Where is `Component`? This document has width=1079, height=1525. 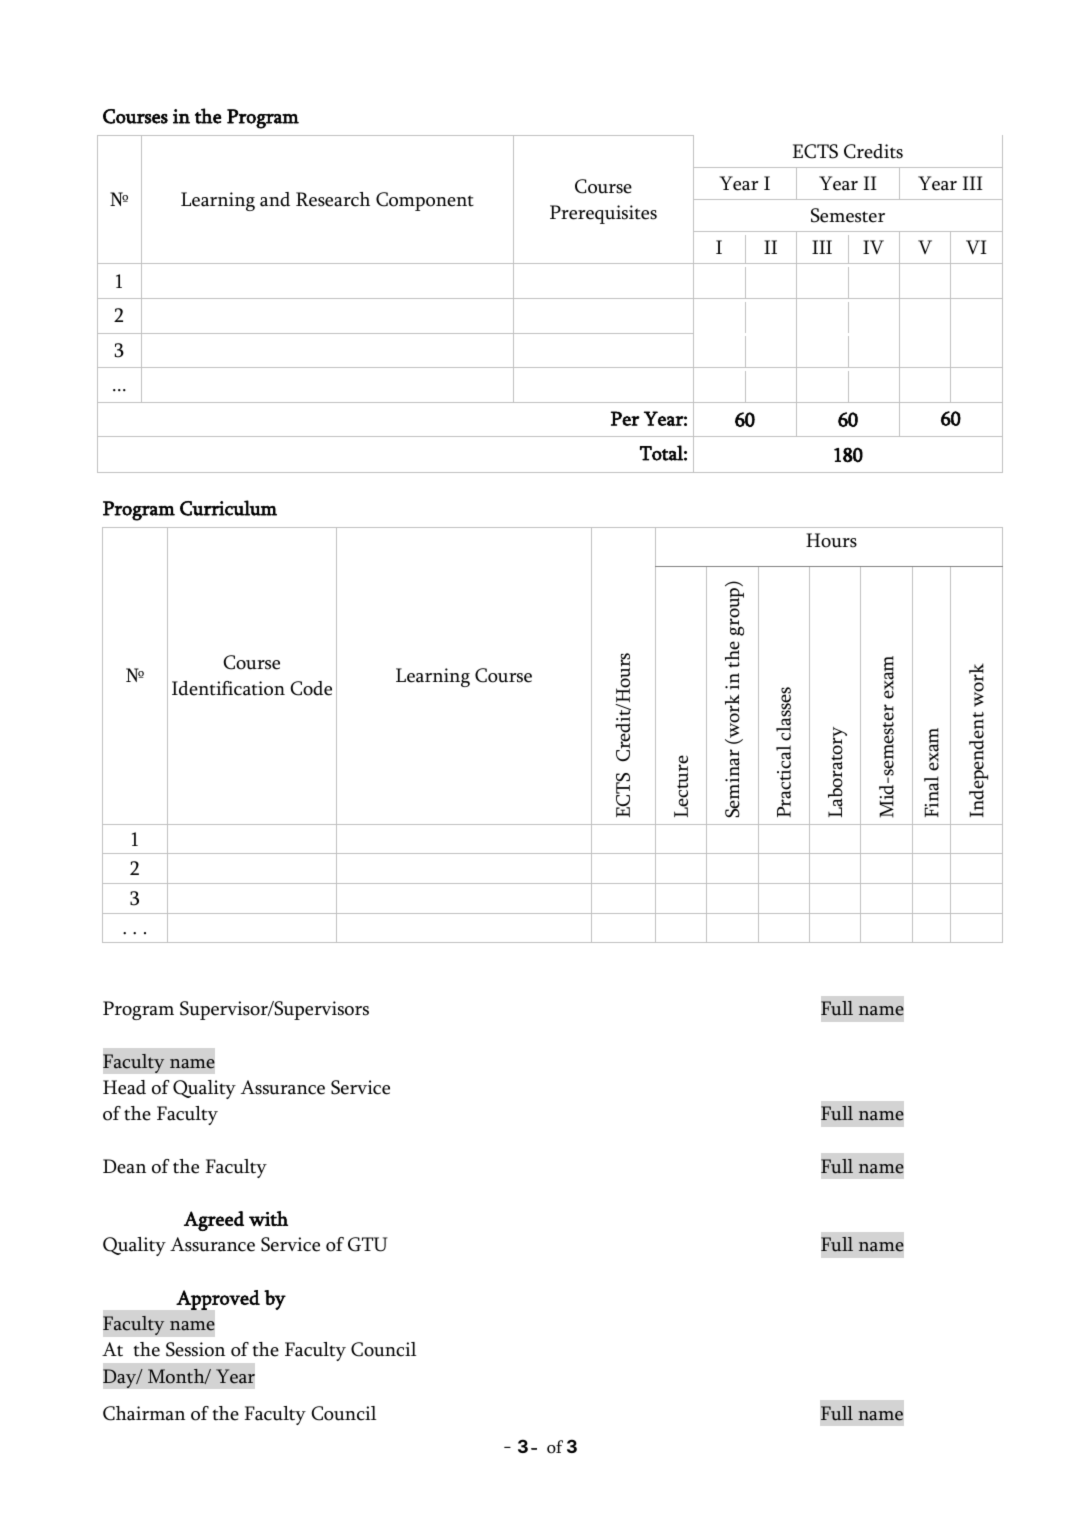 Component is located at coordinates (425, 201).
